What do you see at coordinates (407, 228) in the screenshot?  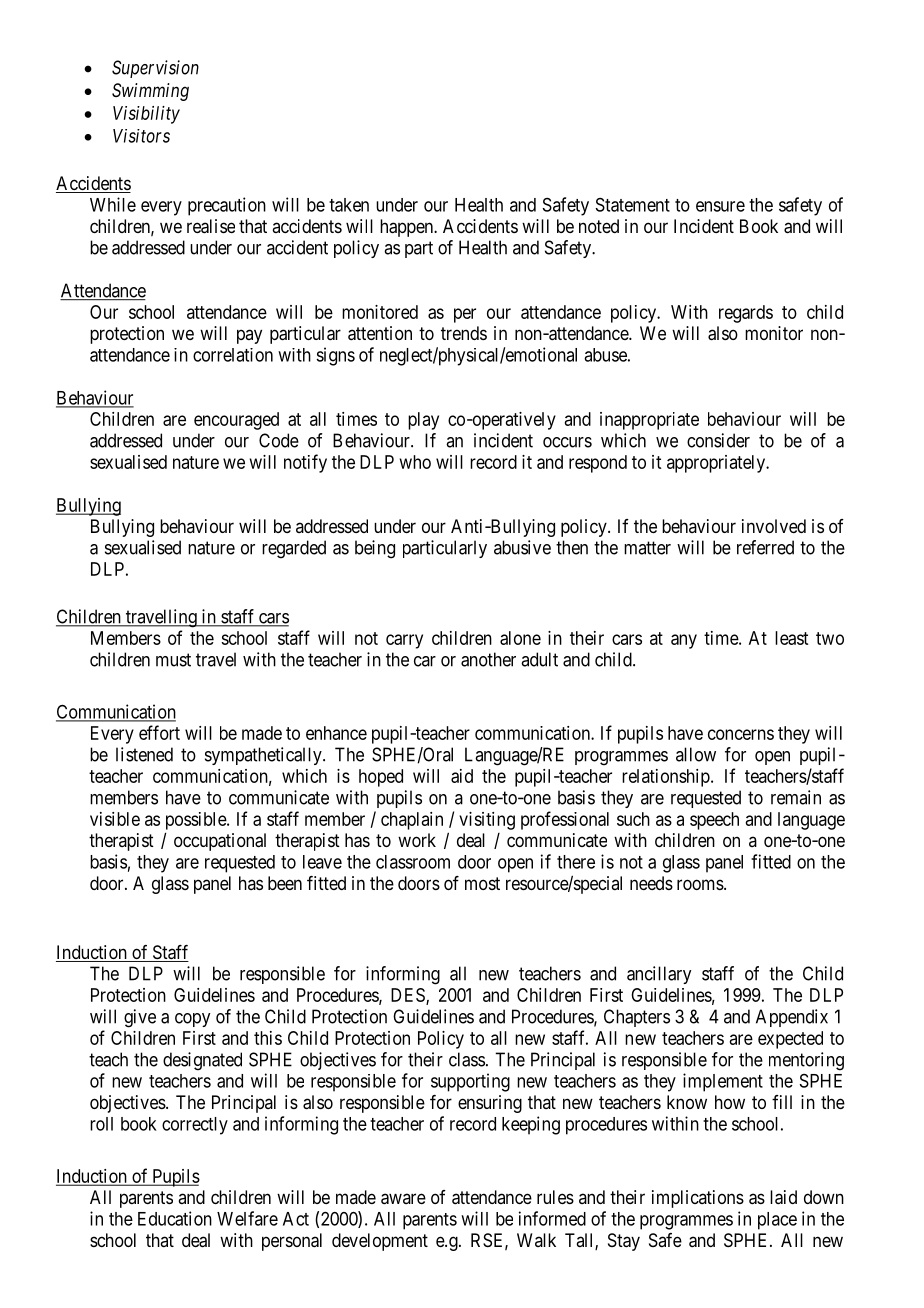 I see `happen` at bounding box center [407, 228].
